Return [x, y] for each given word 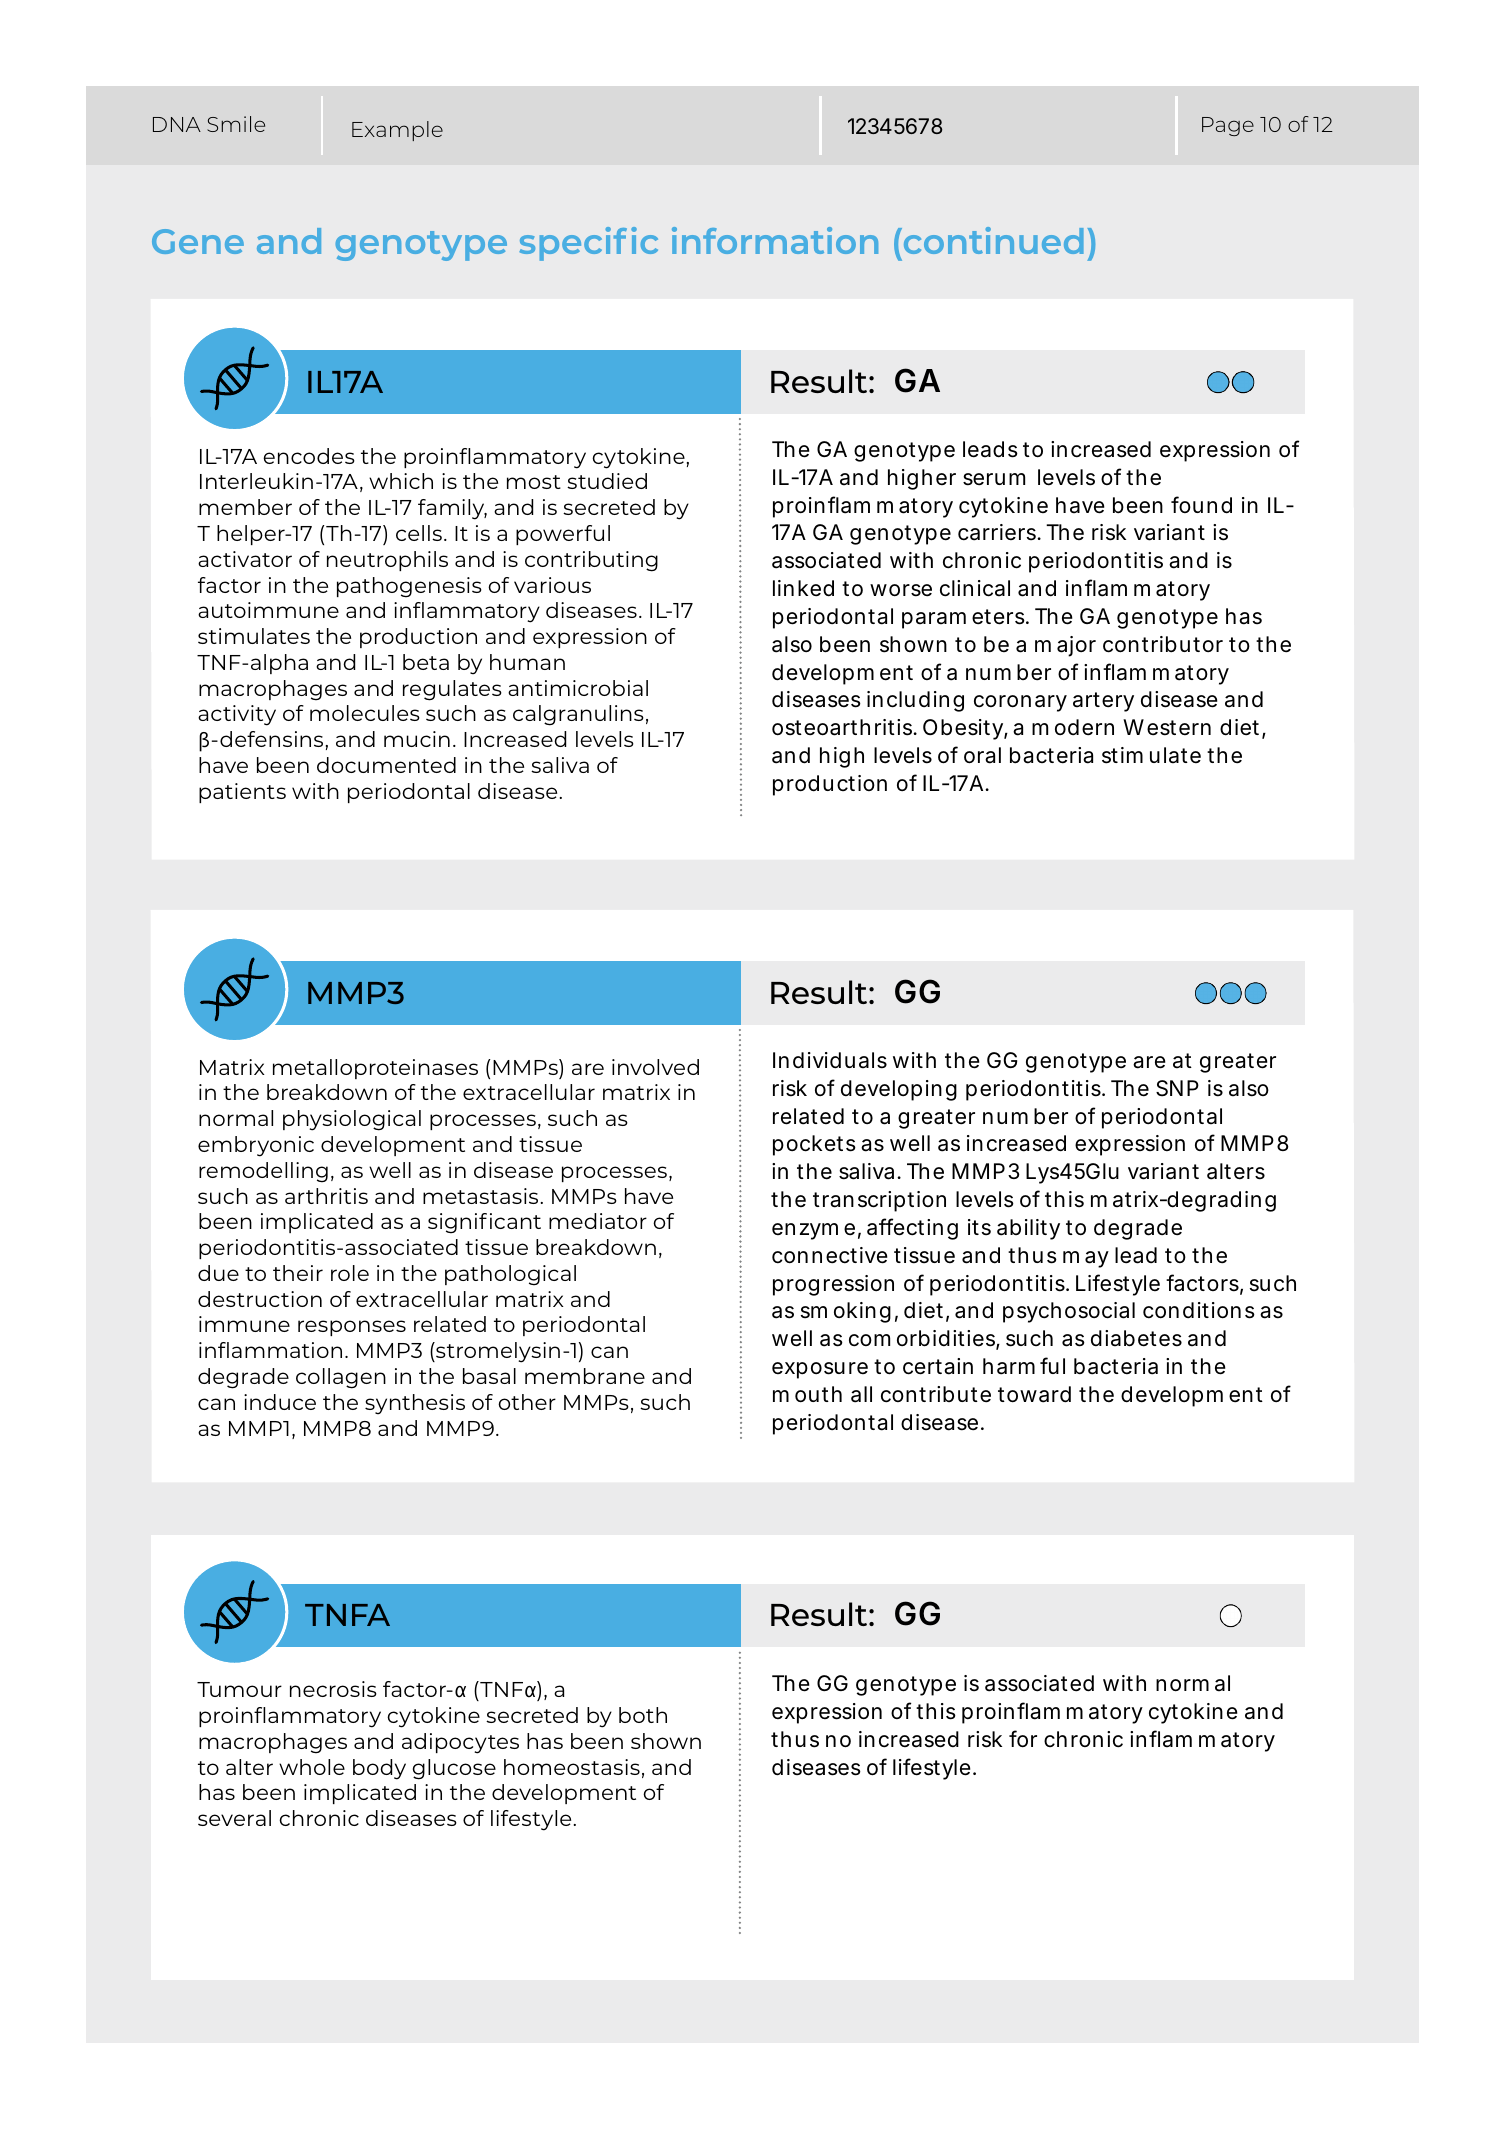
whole [312, 1767]
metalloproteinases [375, 1069]
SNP [1177, 1088]
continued [992, 240]
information [775, 240]
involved [655, 1067]
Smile [236, 124]
